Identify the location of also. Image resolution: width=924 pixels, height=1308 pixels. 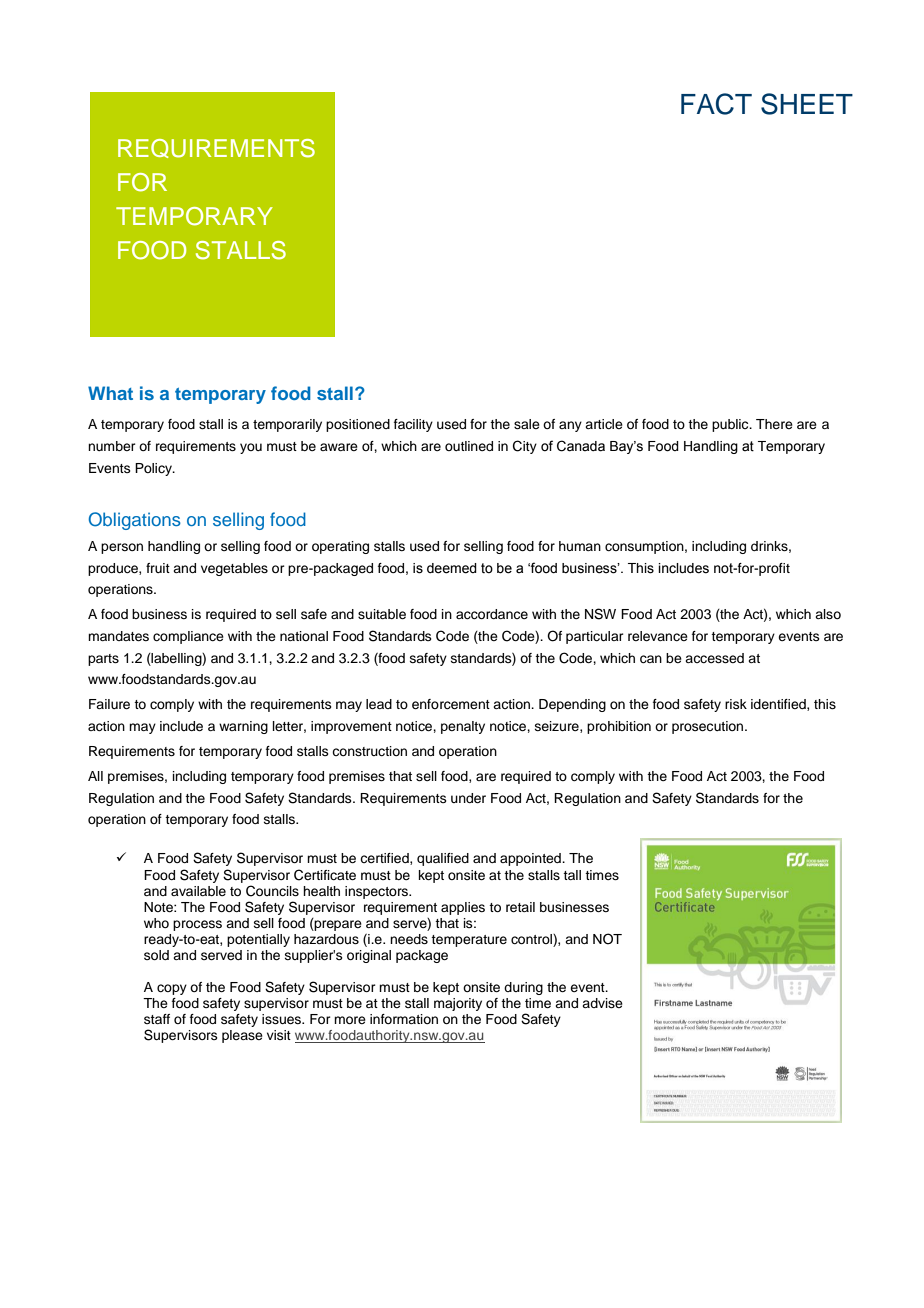
(828, 614).
